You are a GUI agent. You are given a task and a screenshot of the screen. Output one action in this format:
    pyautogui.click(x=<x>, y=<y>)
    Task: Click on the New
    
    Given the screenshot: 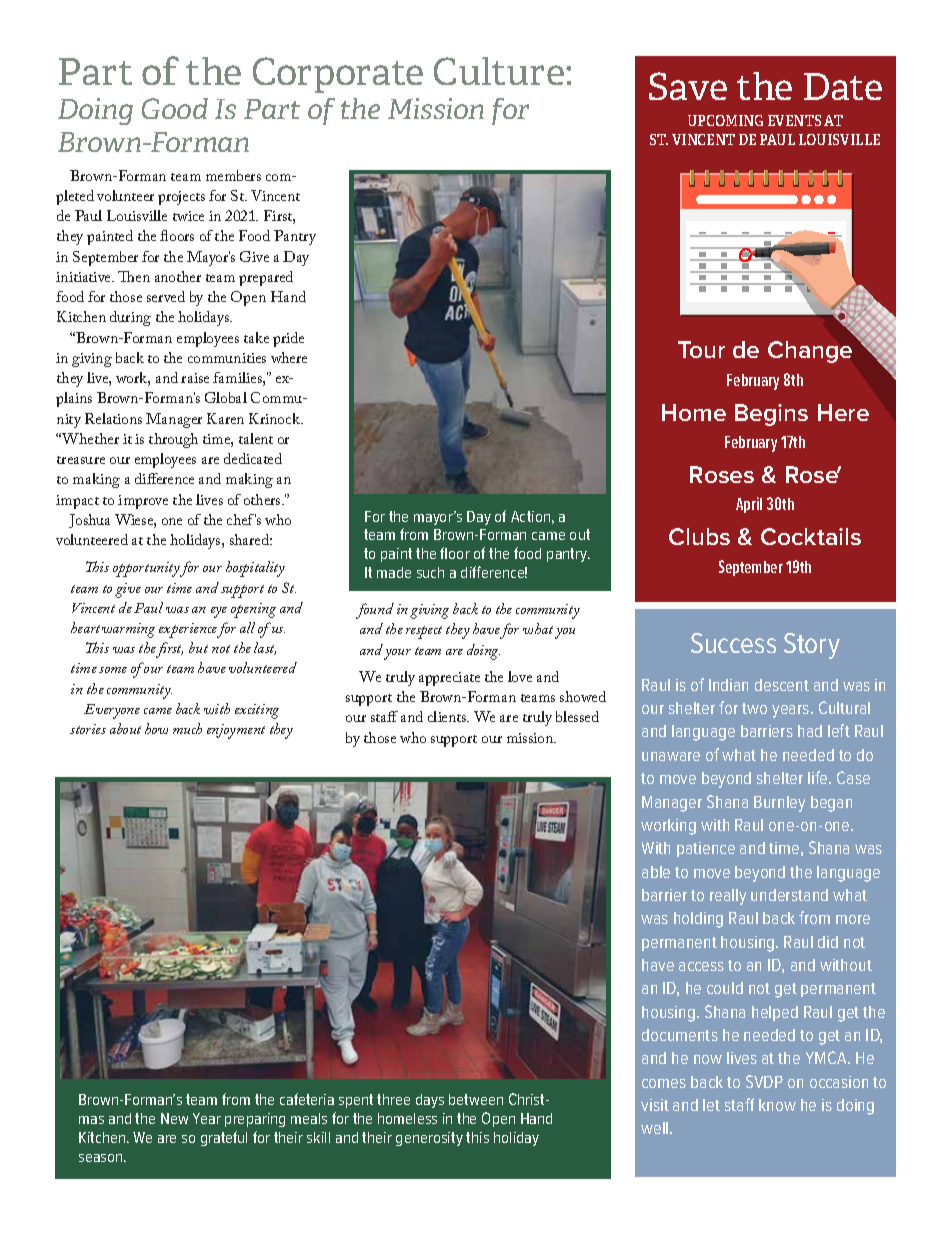 What is the action you would take?
    pyautogui.click(x=174, y=1118)
